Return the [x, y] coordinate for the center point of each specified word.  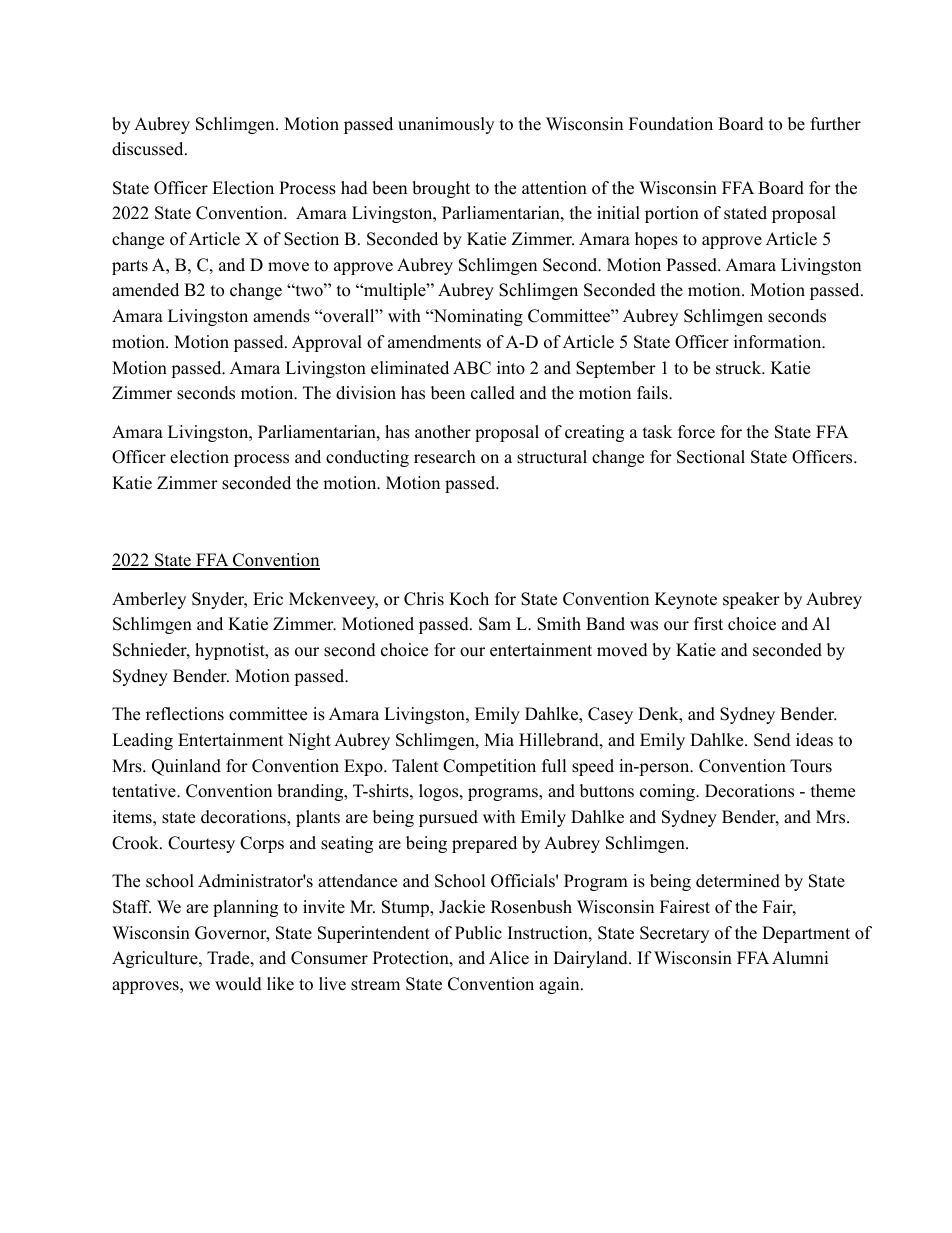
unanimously [446, 125]
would [238, 984]
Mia [499, 739]
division [366, 393]
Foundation [671, 124]
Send [772, 740]
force [696, 432]
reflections [185, 714]
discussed [149, 149]
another [443, 432]
